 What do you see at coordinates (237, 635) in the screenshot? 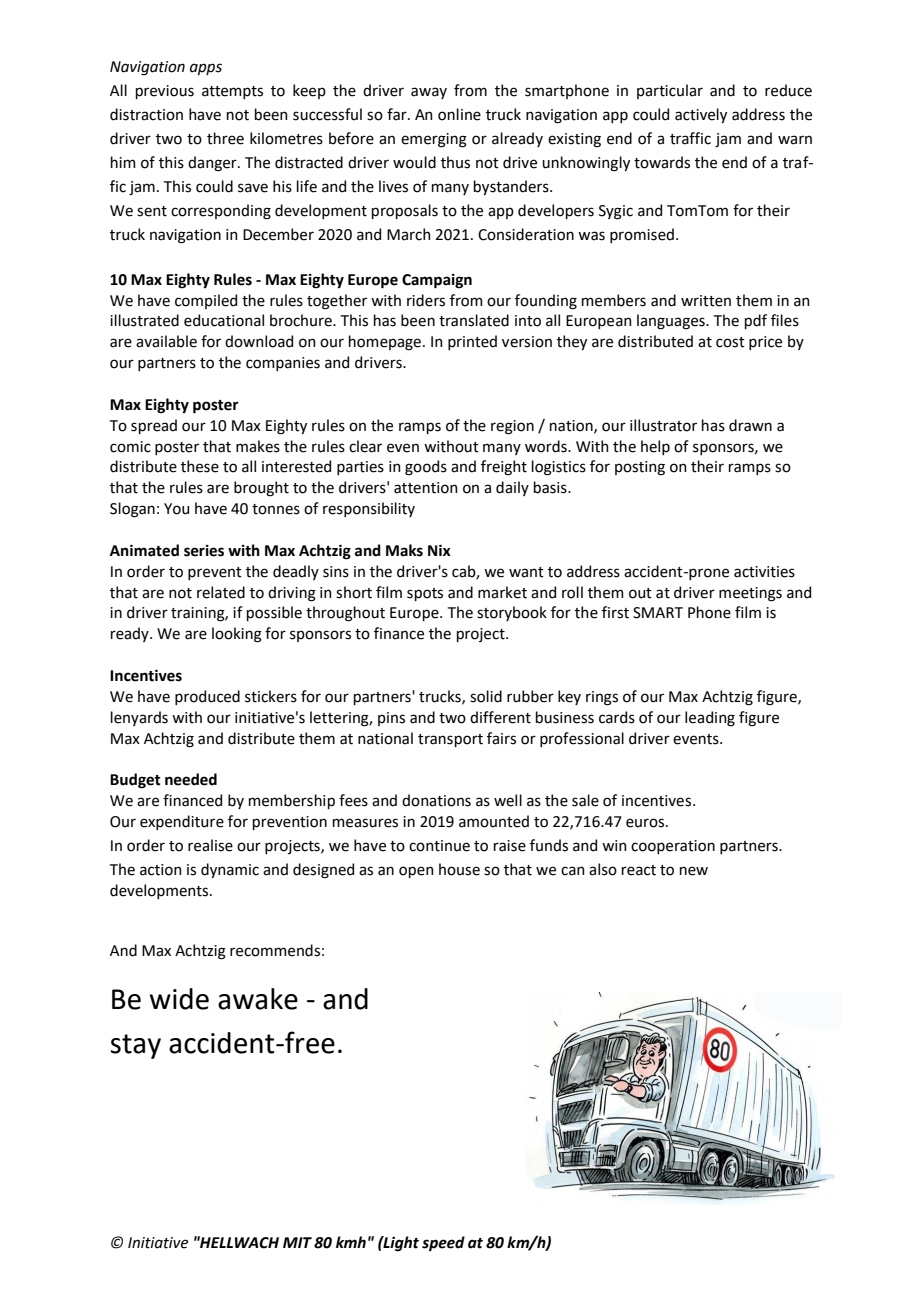
I see `looking` at bounding box center [237, 635].
